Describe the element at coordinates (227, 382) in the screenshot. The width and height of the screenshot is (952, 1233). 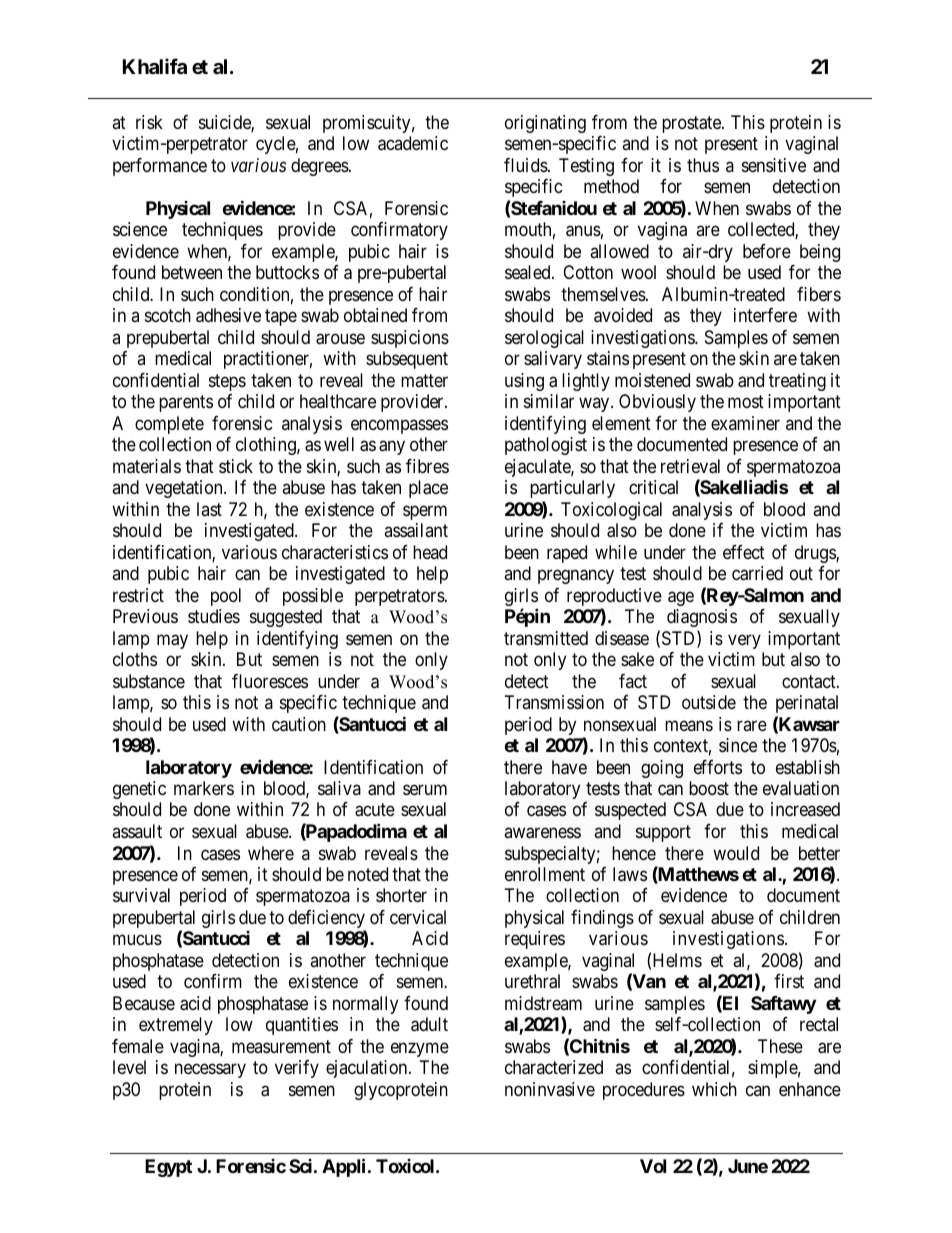
I see `steps` at that location.
